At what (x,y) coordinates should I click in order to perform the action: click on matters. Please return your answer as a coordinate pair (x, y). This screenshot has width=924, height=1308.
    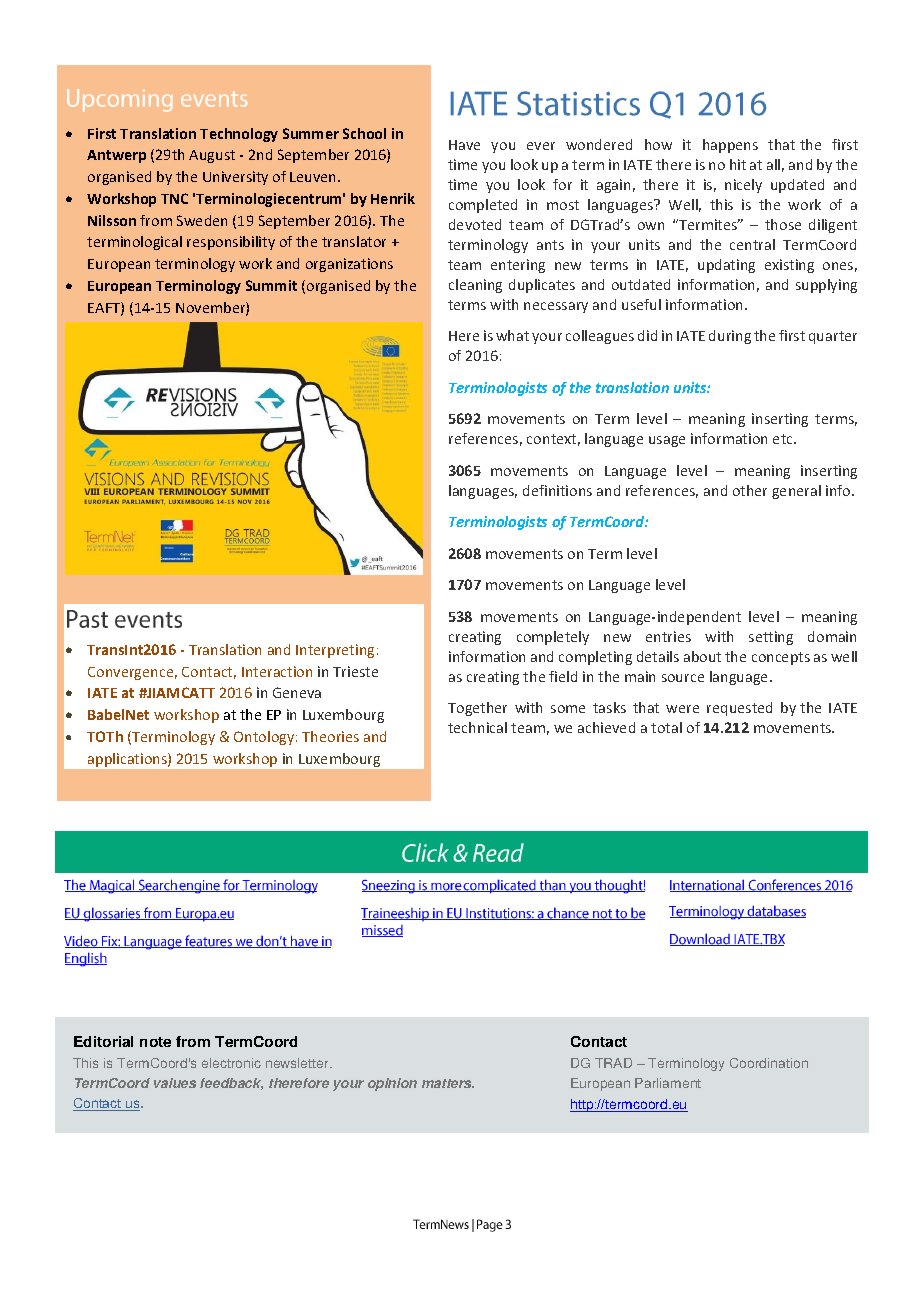
    Looking at the image, I should click on (448, 1083).
